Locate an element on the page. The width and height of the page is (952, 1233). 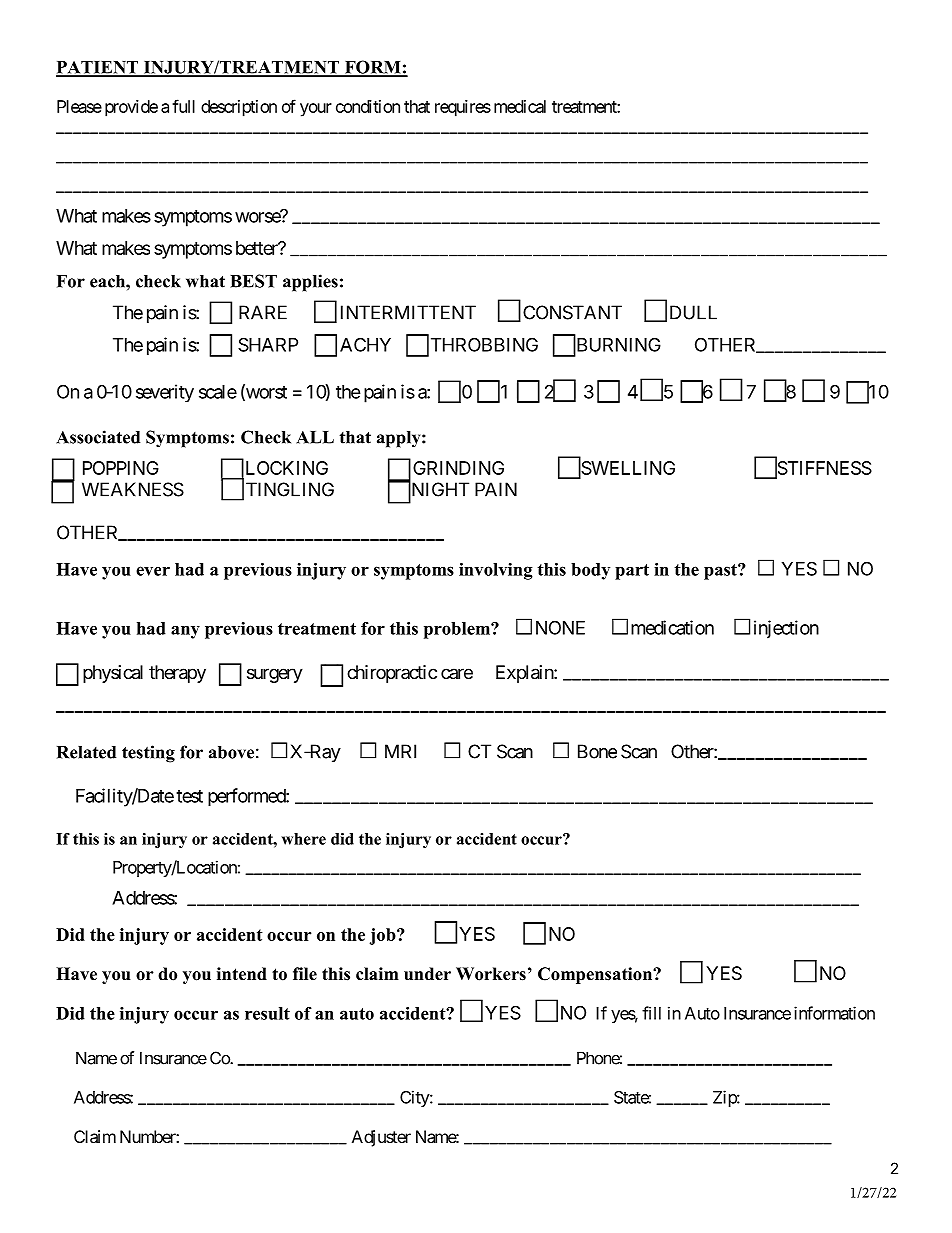
Related is located at coordinates (86, 752).
